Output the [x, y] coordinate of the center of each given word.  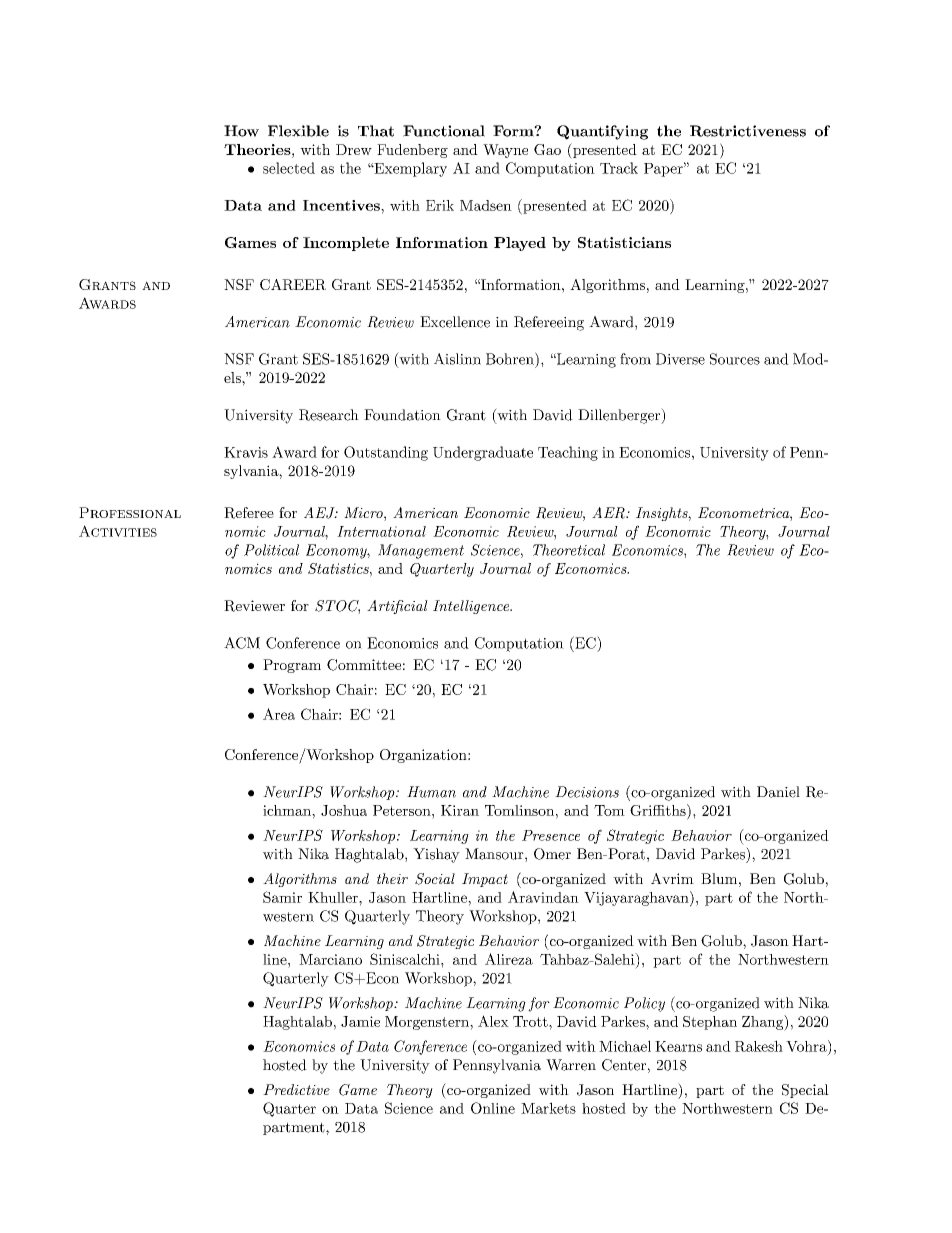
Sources [735, 359]
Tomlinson [519, 810]
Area [279, 714]
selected [289, 168]
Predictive [296, 1089]
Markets [548, 1108]
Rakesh [759, 1046]
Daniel [778, 792]
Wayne [505, 151]
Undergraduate [483, 453]
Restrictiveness [748, 131]
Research [329, 415]
